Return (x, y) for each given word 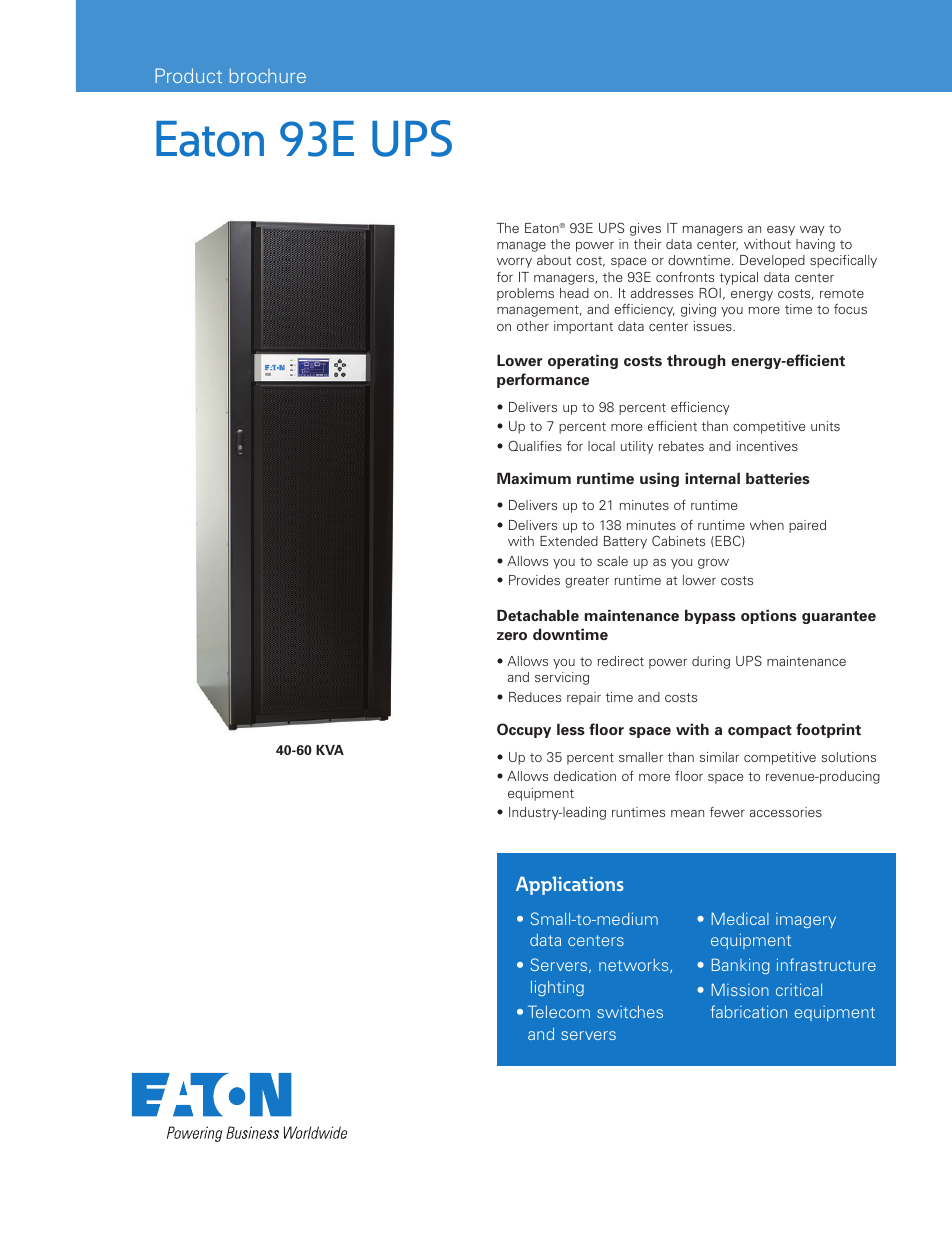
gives (645, 229)
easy (781, 231)
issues (714, 326)
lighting (557, 988)
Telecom (559, 1011)
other (533, 326)
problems (525, 294)
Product (188, 75)
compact (760, 731)
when (767, 525)
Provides (534, 580)
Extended (569, 541)
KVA (330, 750)
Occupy (524, 730)
